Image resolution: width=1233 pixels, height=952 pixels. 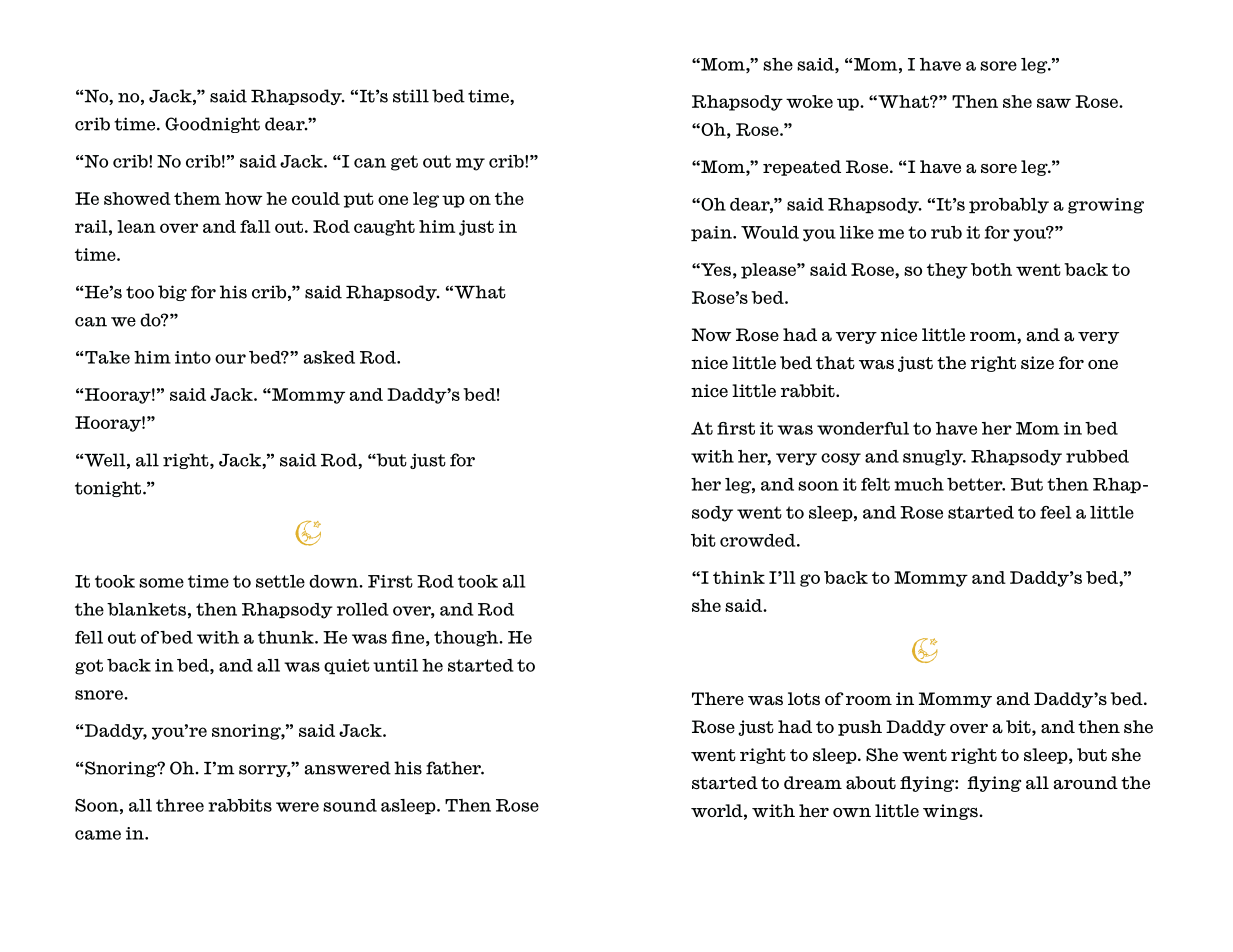 I want to click on cosy, so click(x=841, y=459).
